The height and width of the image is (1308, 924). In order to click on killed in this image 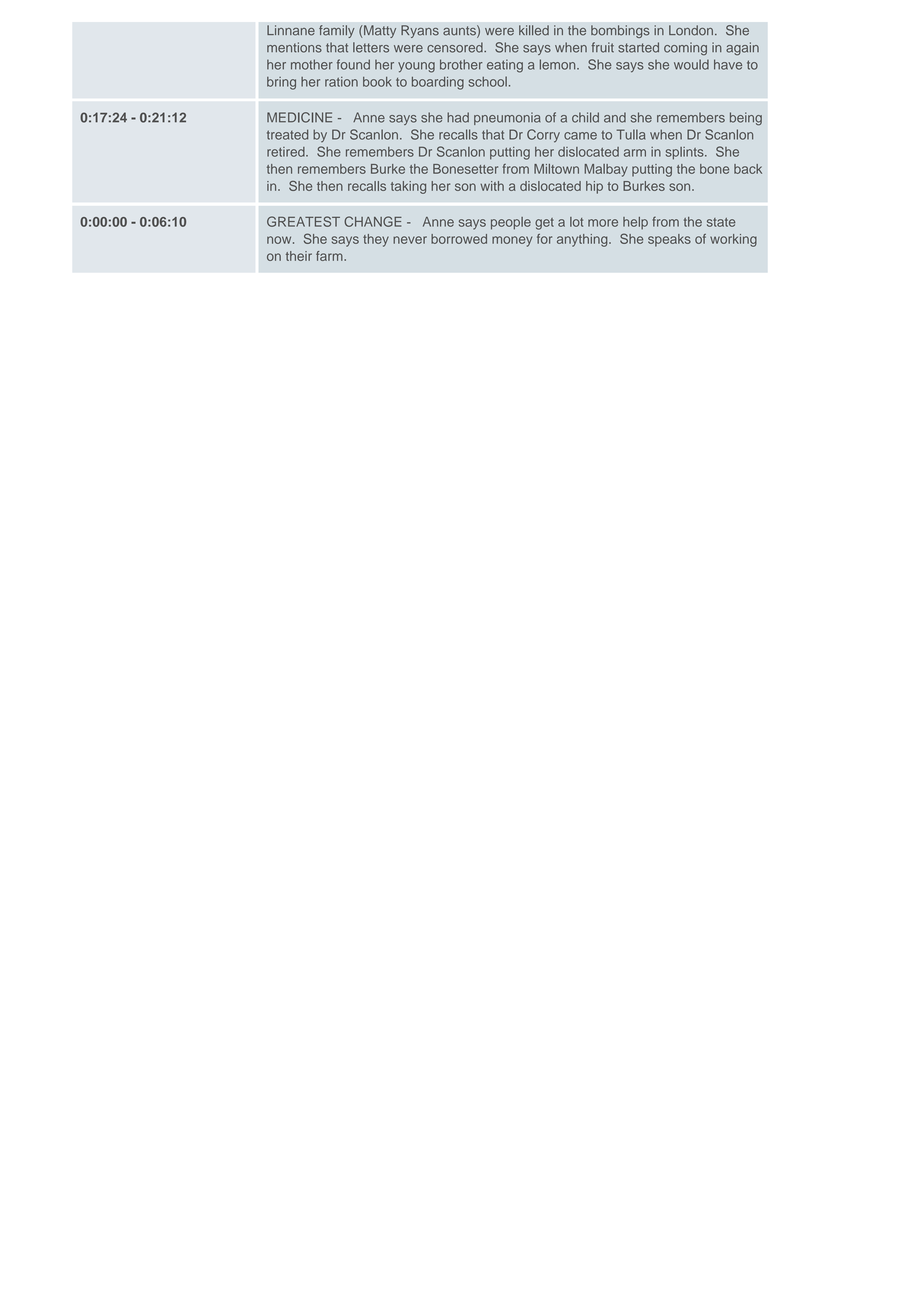, I will do `click(534, 30)`.
